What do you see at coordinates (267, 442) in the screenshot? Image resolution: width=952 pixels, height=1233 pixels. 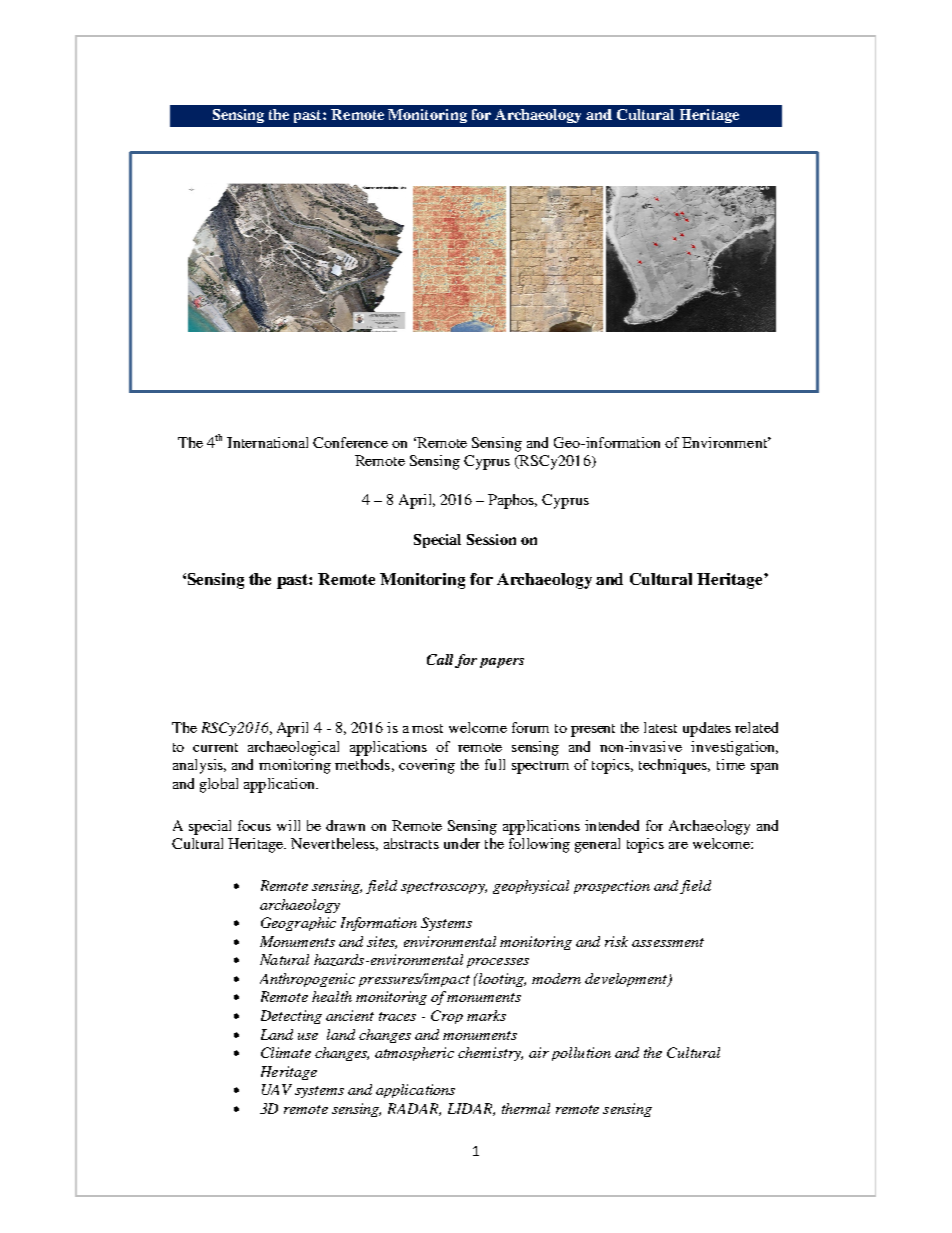 I see `International` at bounding box center [267, 442].
